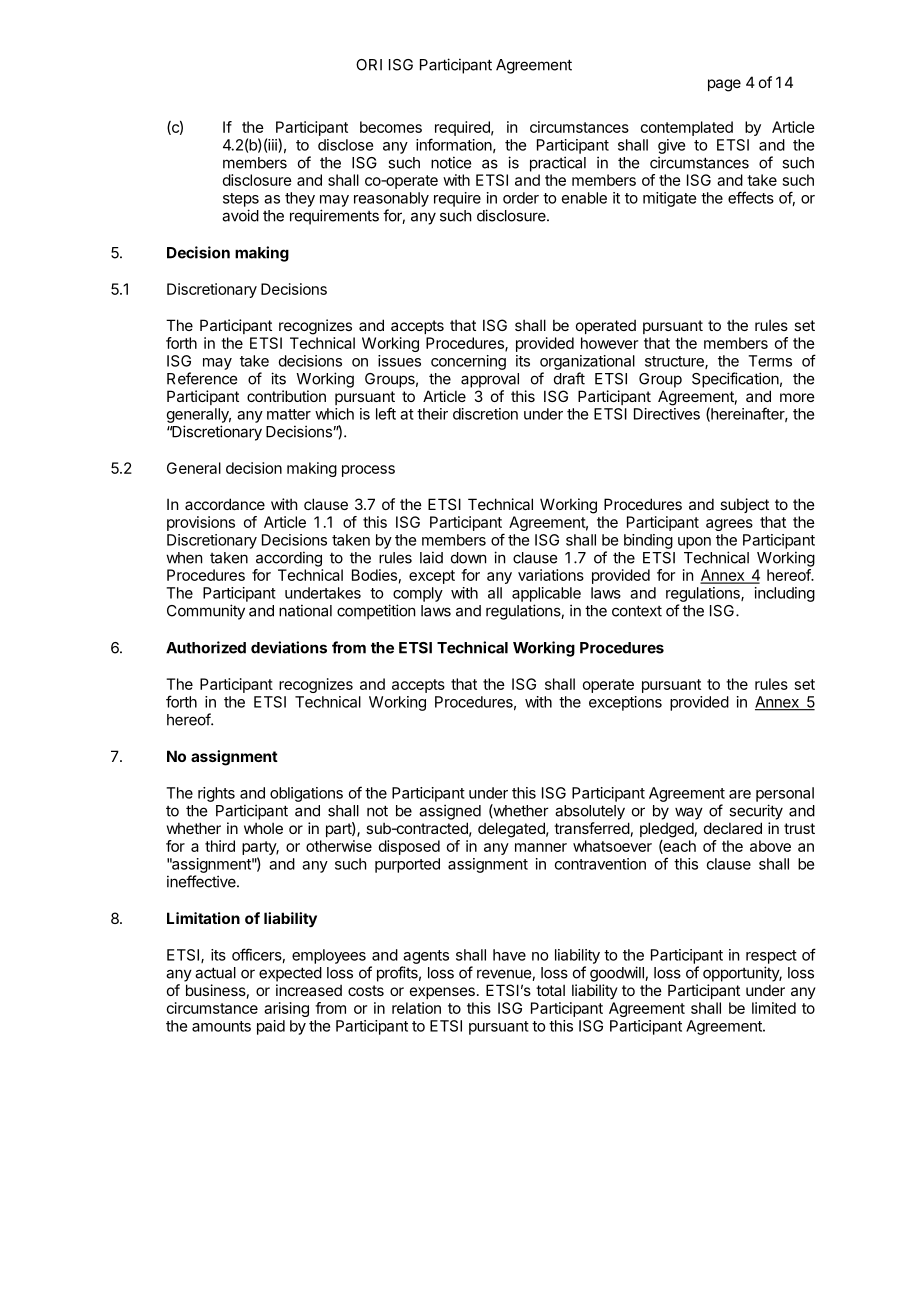  Describe the element at coordinates (785, 594) in the screenshot. I see `including` at that location.
